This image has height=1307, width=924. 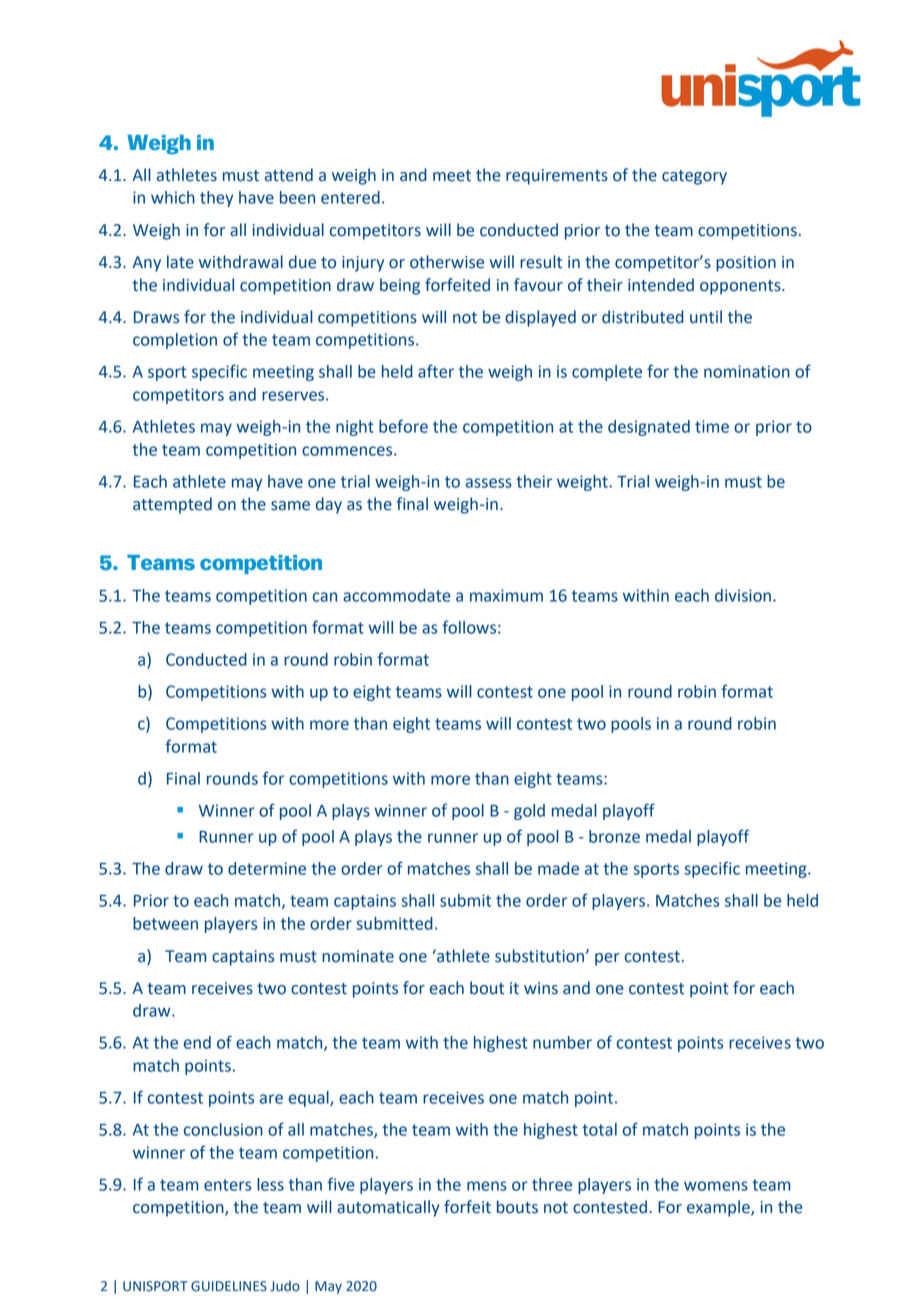 I want to click on they, so click(x=216, y=199).
